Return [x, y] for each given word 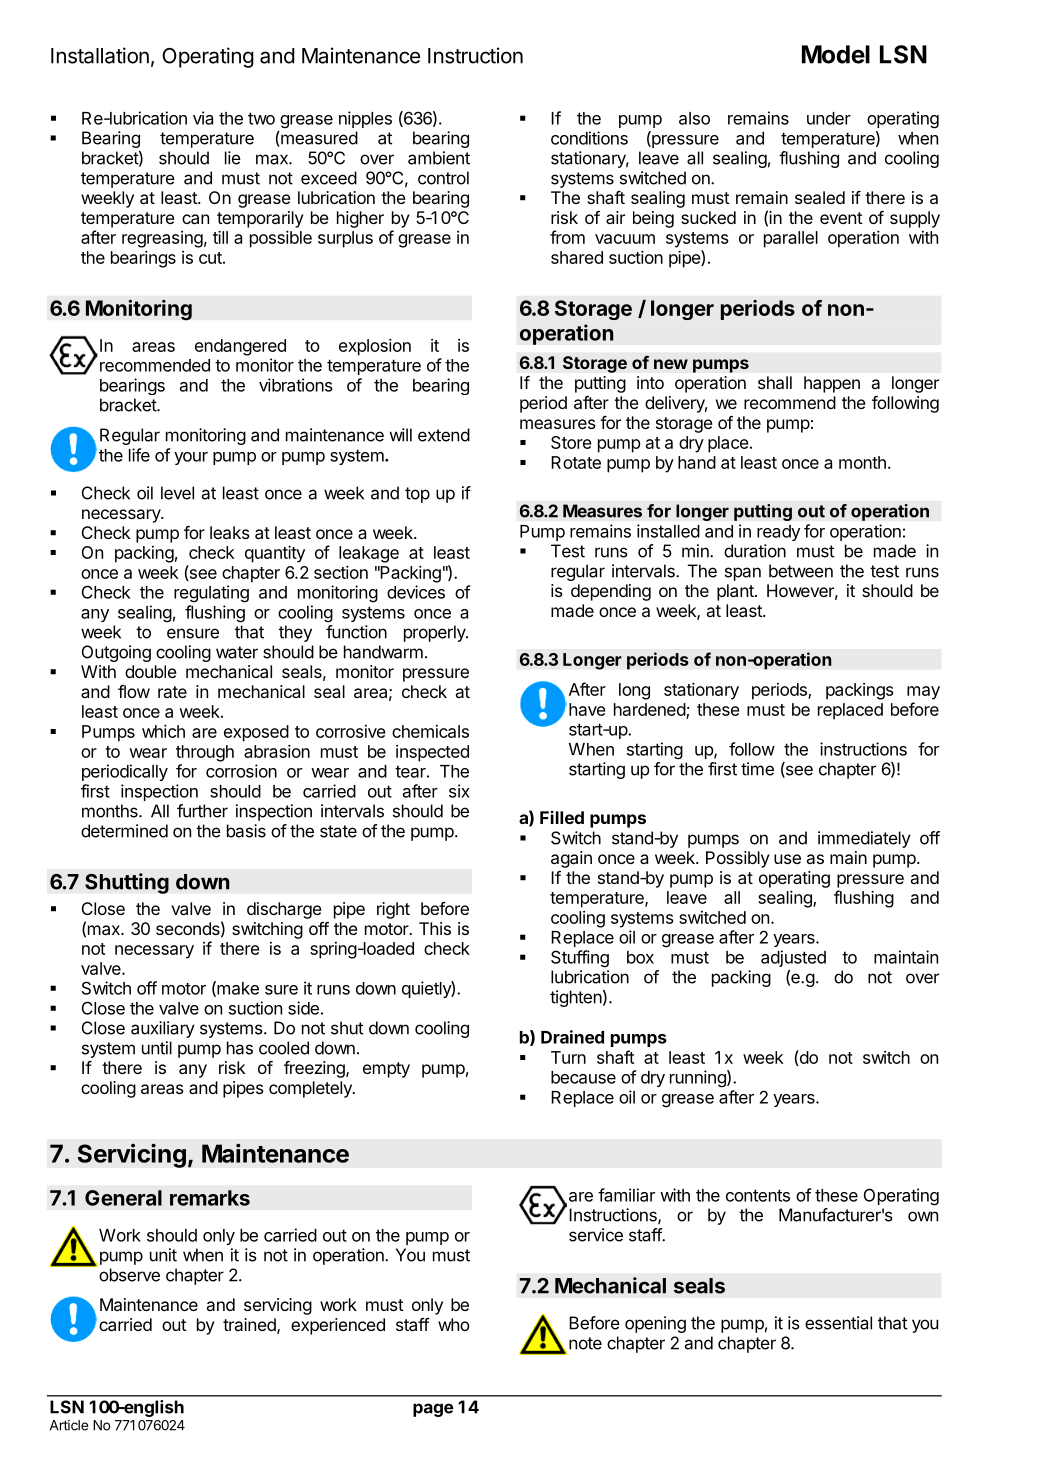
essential [838, 1323]
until [157, 1048]
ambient [439, 158]
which [163, 731]
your [191, 458]
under [829, 118]
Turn [568, 1057]
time [757, 769]
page [433, 1410]
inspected [432, 753]
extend [444, 435]
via [203, 118]
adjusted [793, 958]
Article [69, 1425]
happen [832, 384]
